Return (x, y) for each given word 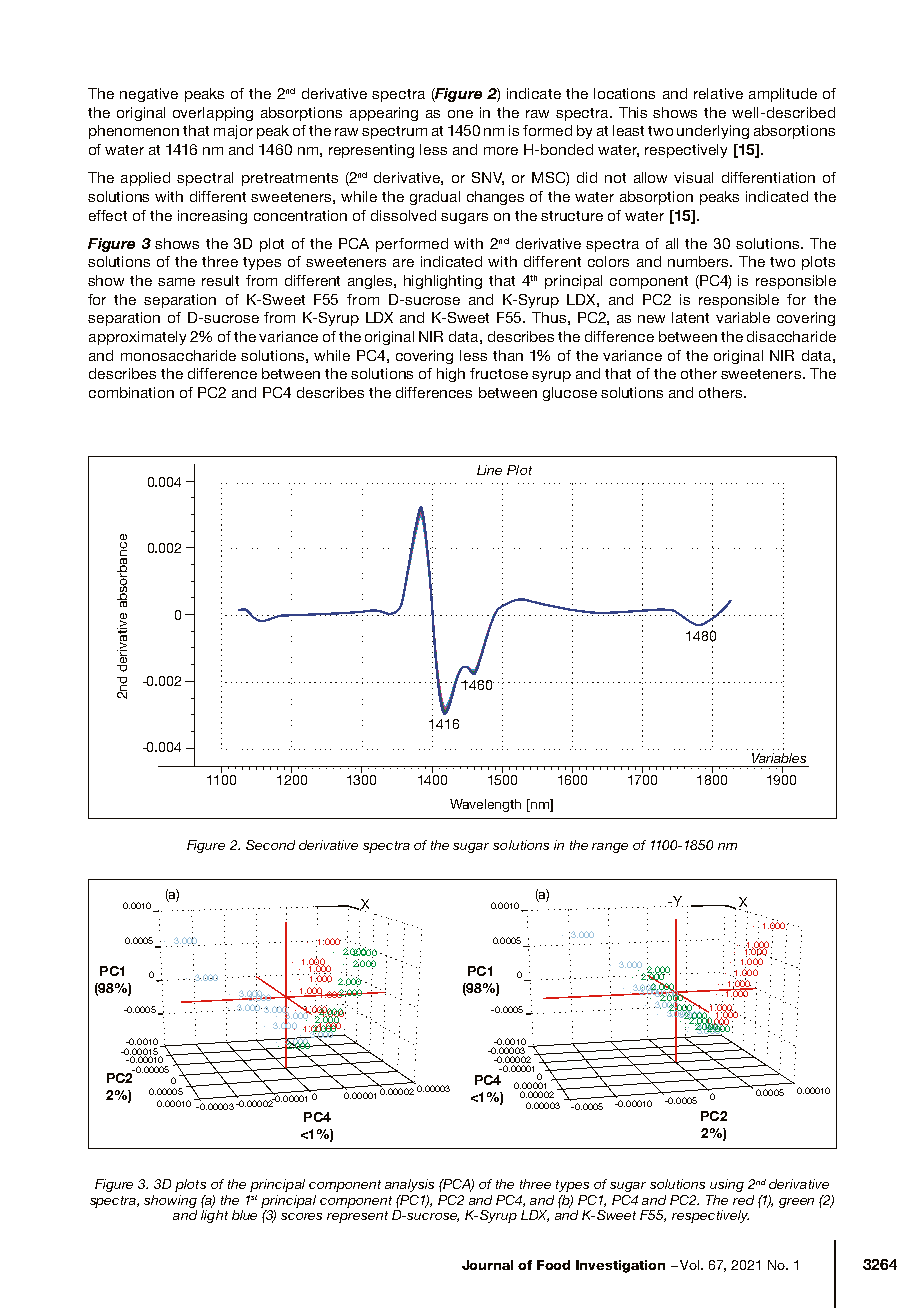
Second (270, 845)
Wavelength (485, 805)
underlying (713, 132)
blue (244, 1215)
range (610, 848)
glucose (570, 394)
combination (131, 392)
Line (489, 470)
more (501, 151)
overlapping (213, 114)
